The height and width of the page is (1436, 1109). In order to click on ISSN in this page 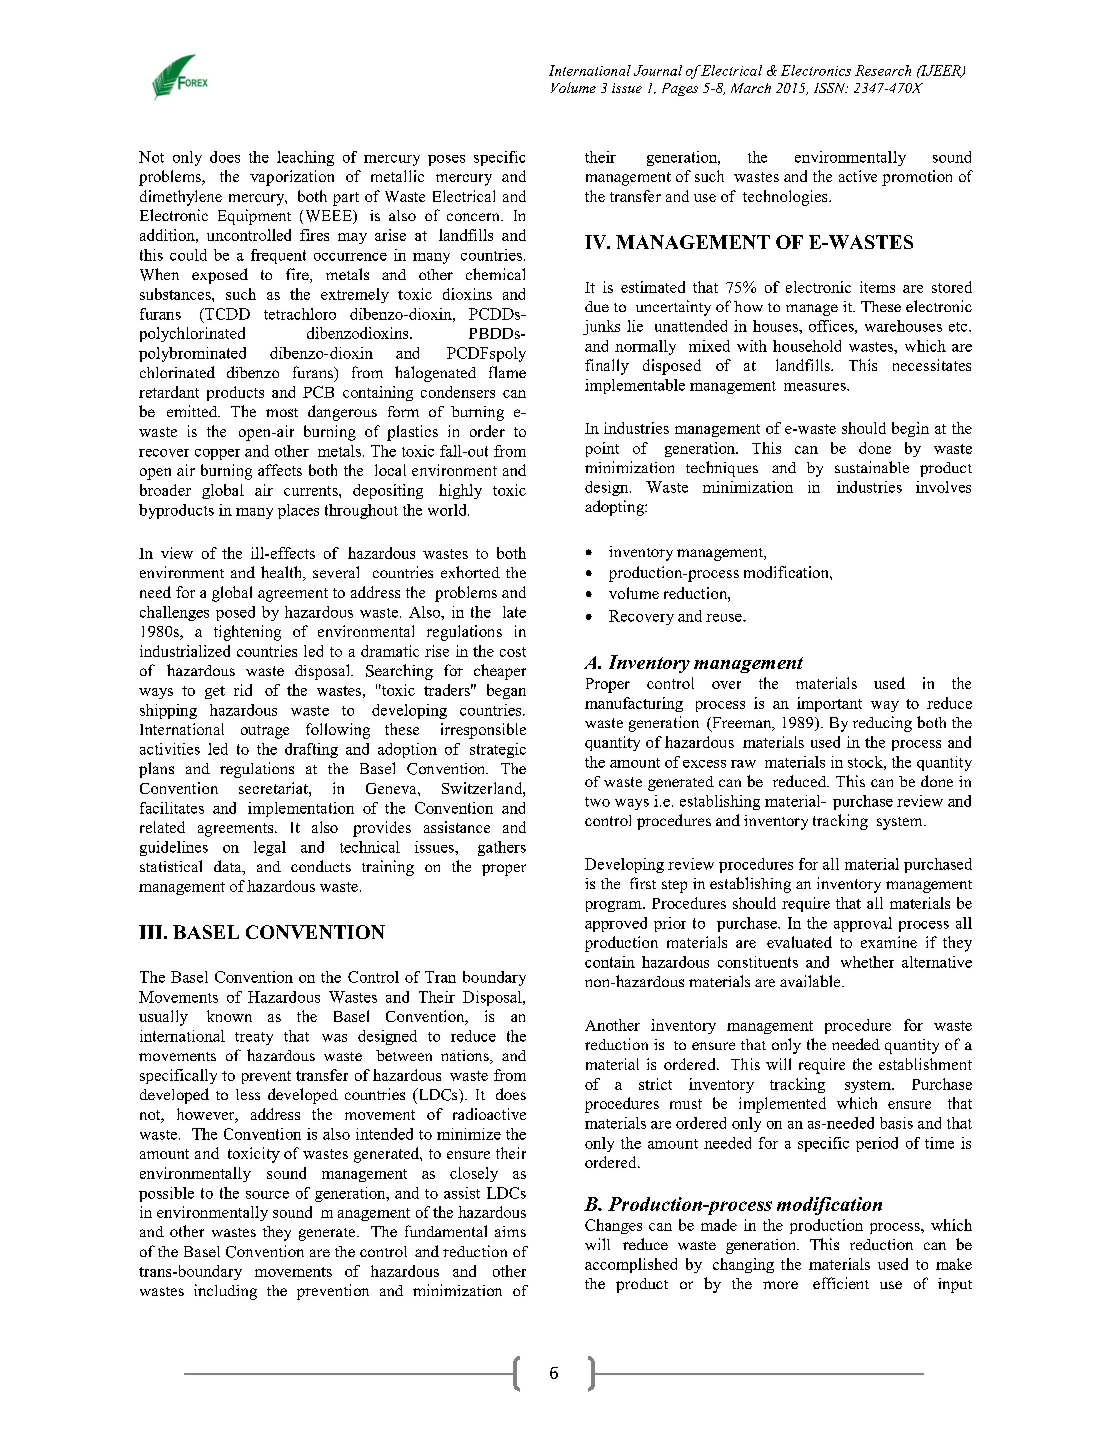, I will do `click(831, 88)`.
